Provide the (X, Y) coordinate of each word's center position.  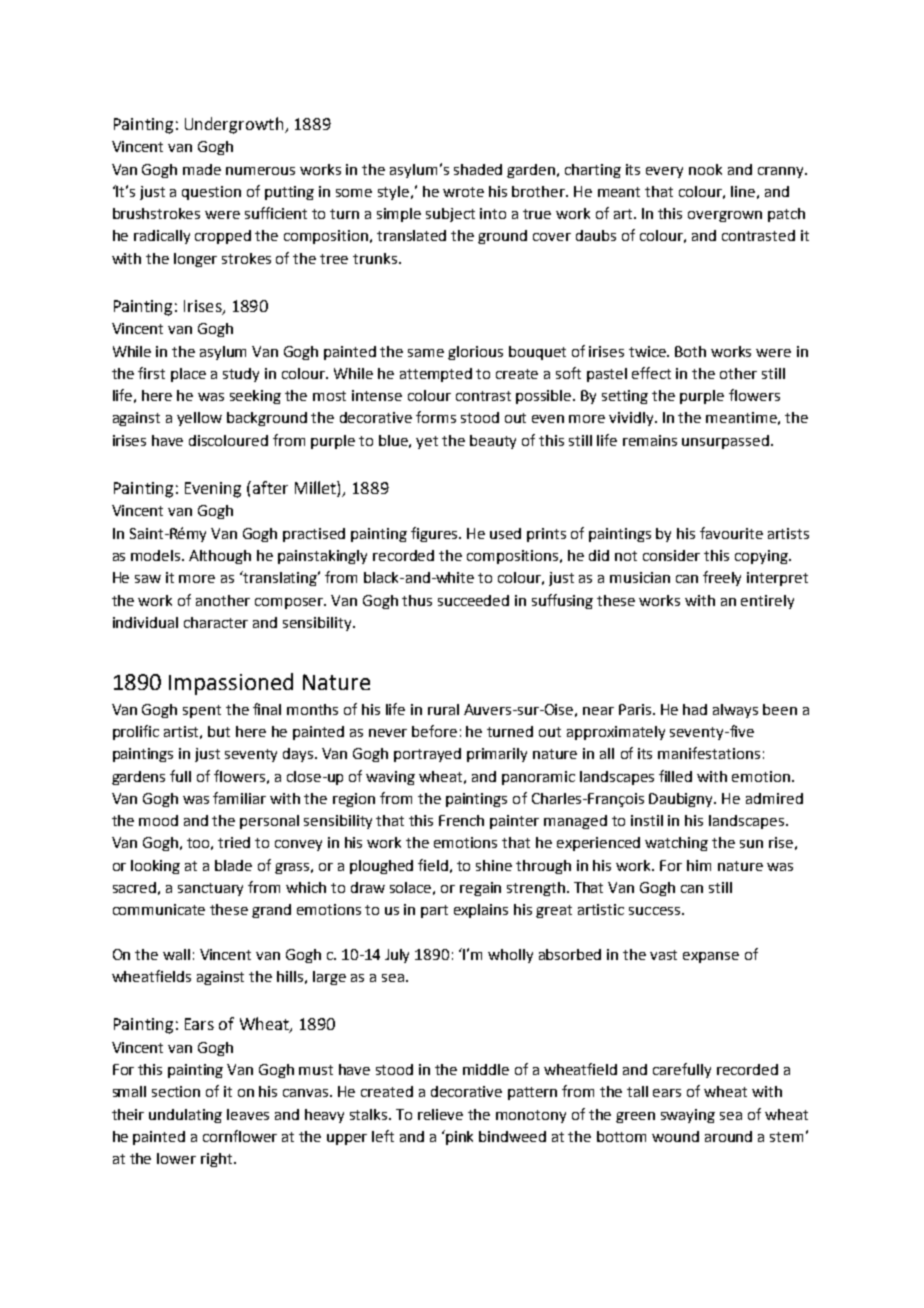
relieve (440, 1114)
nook (705, 169)
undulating (185, 1116)
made (202, 169)
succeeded (473, 600)
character (216, 622)
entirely (767, 602)
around (728, 1136)
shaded (478, 169)
